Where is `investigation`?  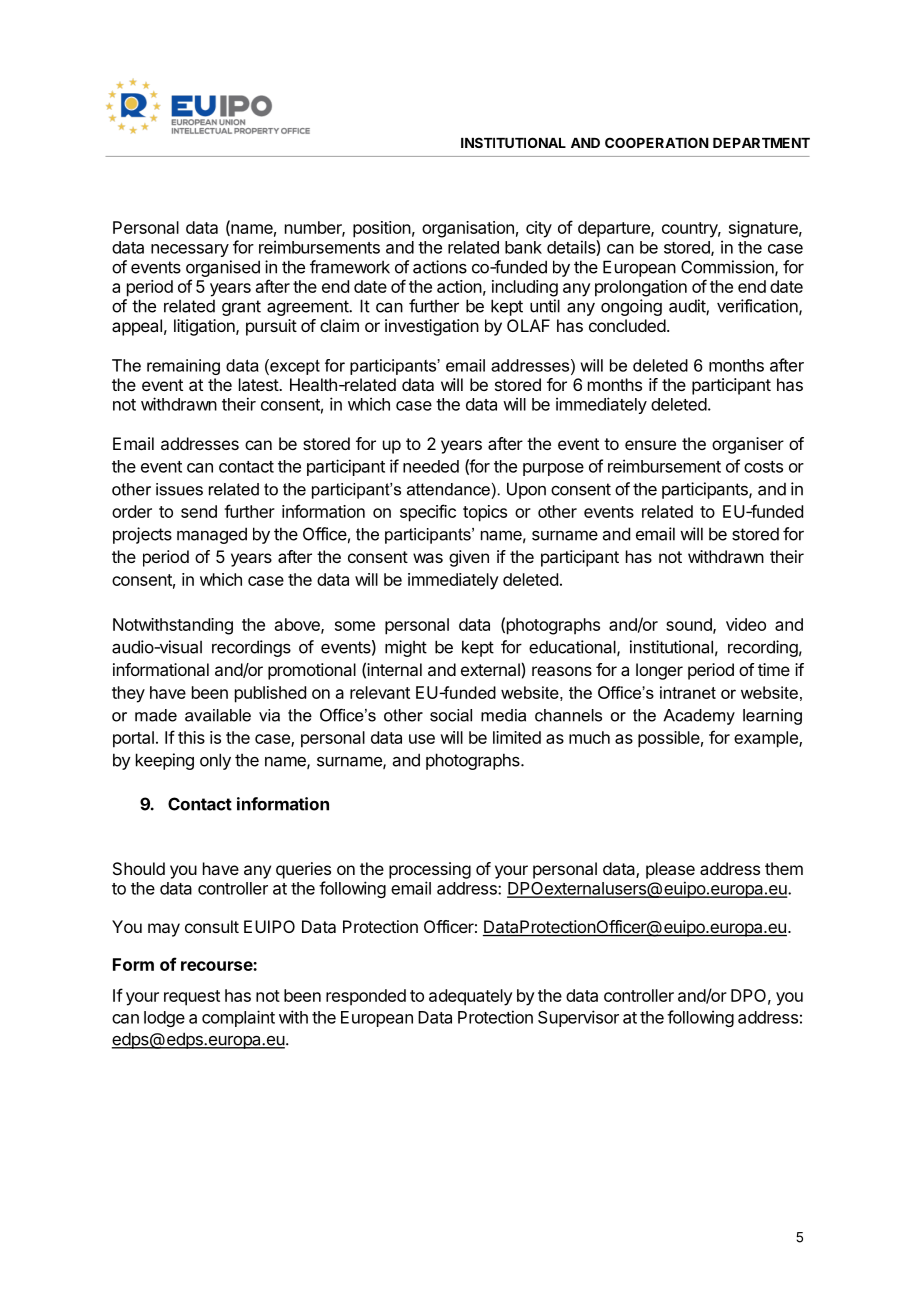 investigation is located at coordinates (432, 327).
